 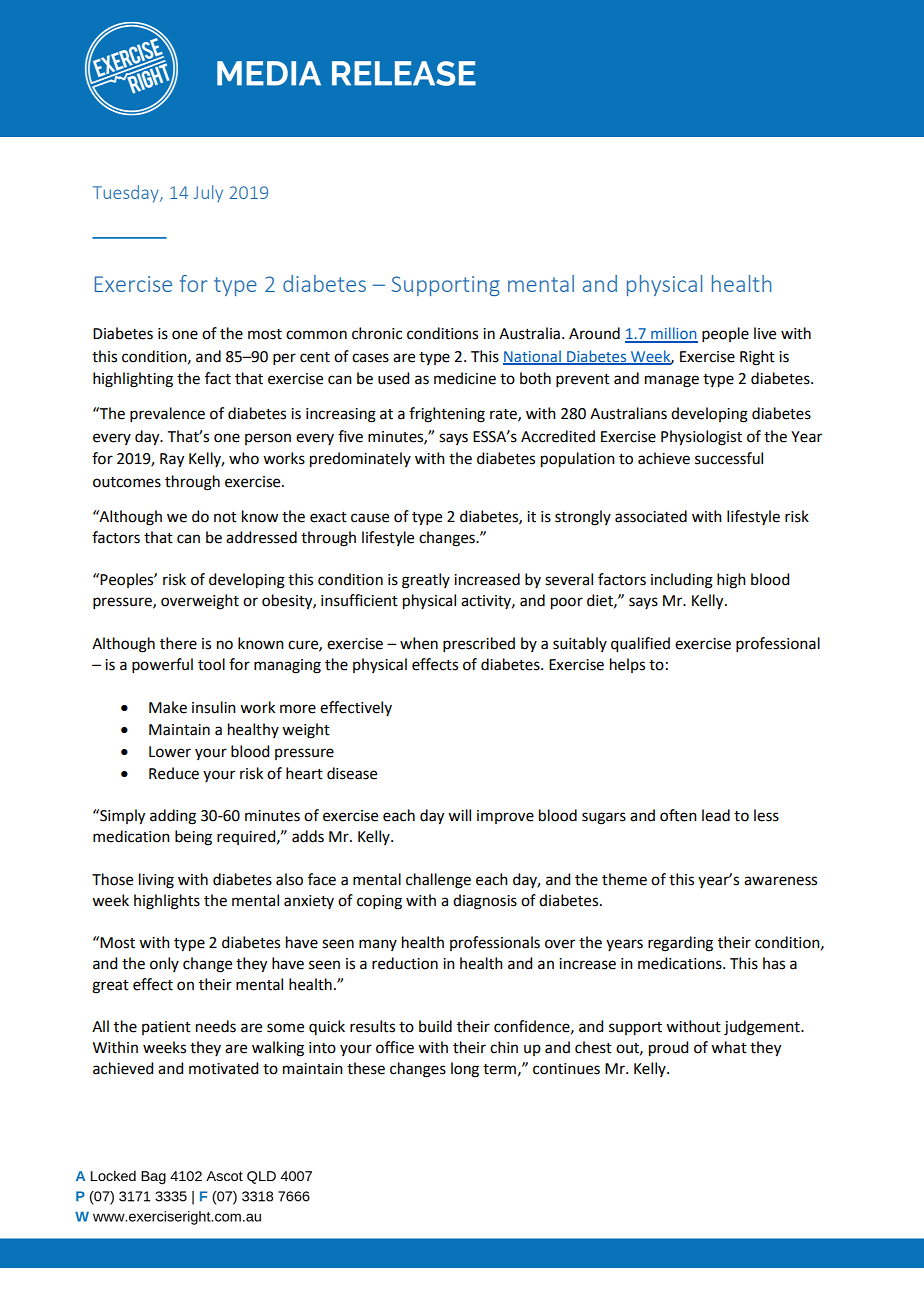 What do you see at coordinates (419, 643) in the screenshot?
I see `when` at bounding box center [419, 643].
